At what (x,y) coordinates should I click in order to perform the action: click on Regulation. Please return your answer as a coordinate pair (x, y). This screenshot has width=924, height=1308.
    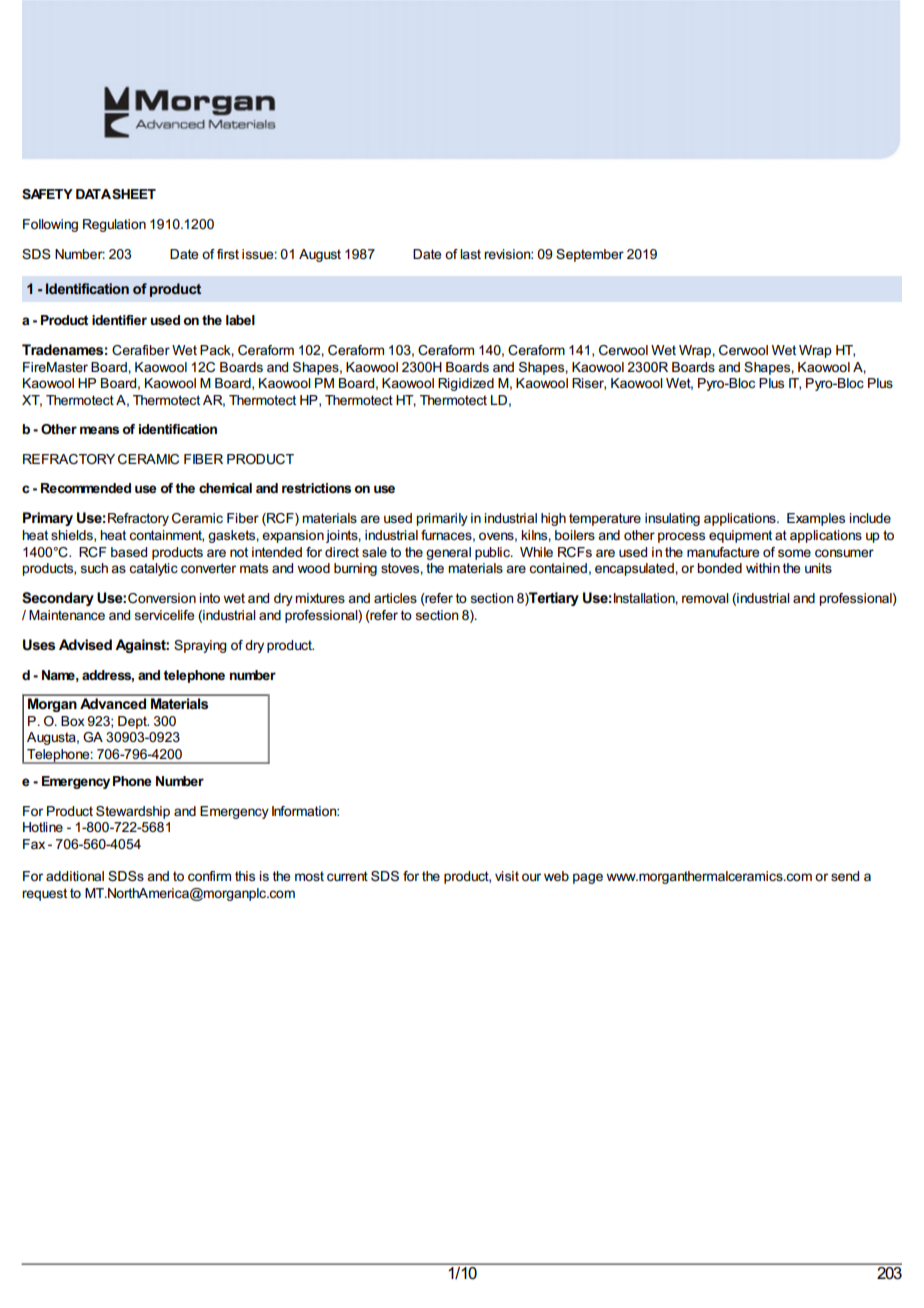
    Looking at the image, I should click on (114, 225).
